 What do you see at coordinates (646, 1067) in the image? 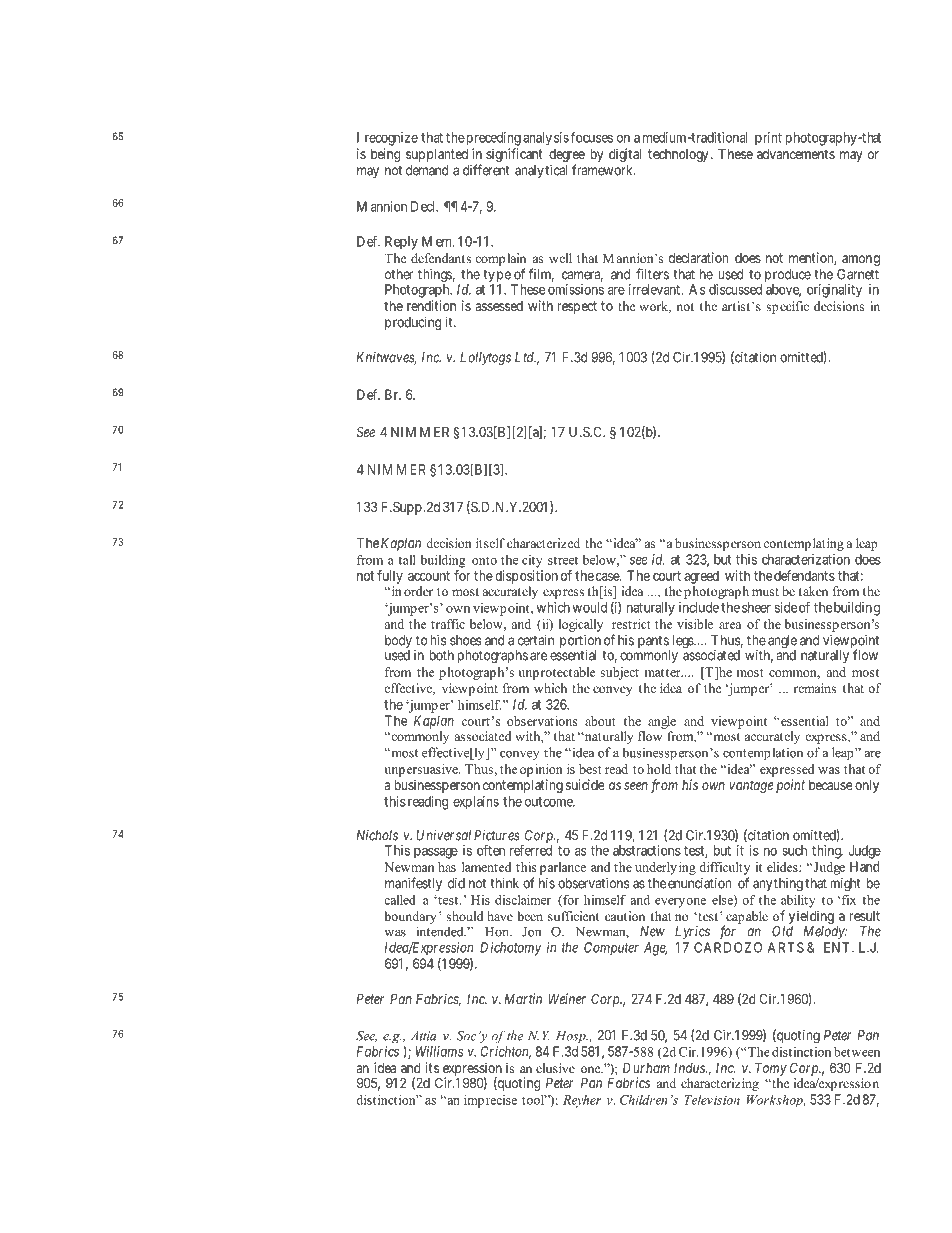
I see `Durham` at bounding box center [646, 1067].
